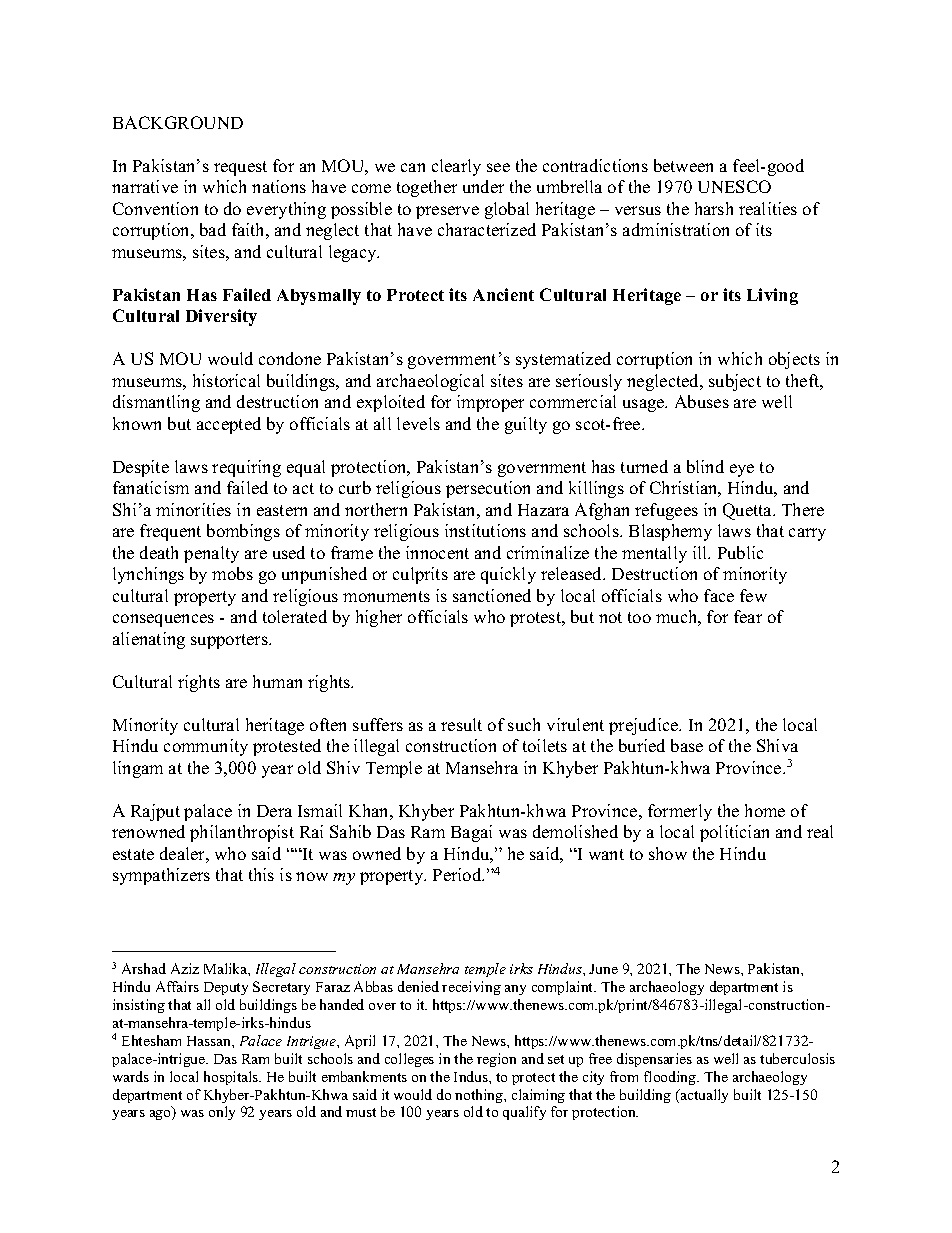 The height and width of the image is (1233, 952). What do you see at coordinates (748, 616) in the image?
I see `fear` at bounding box center [748, 616].
